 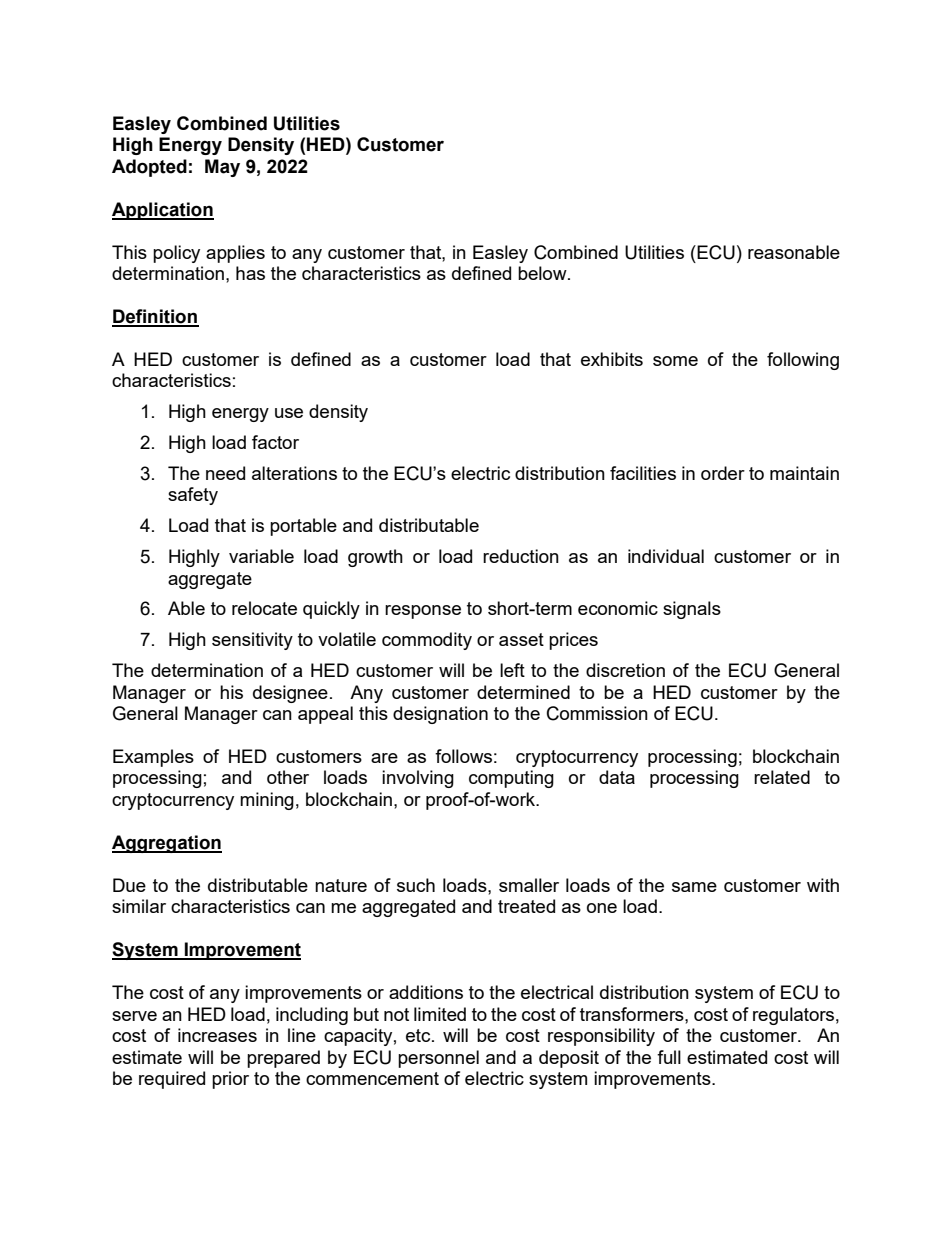 I want to click on need, so click(x=225, y=473).
